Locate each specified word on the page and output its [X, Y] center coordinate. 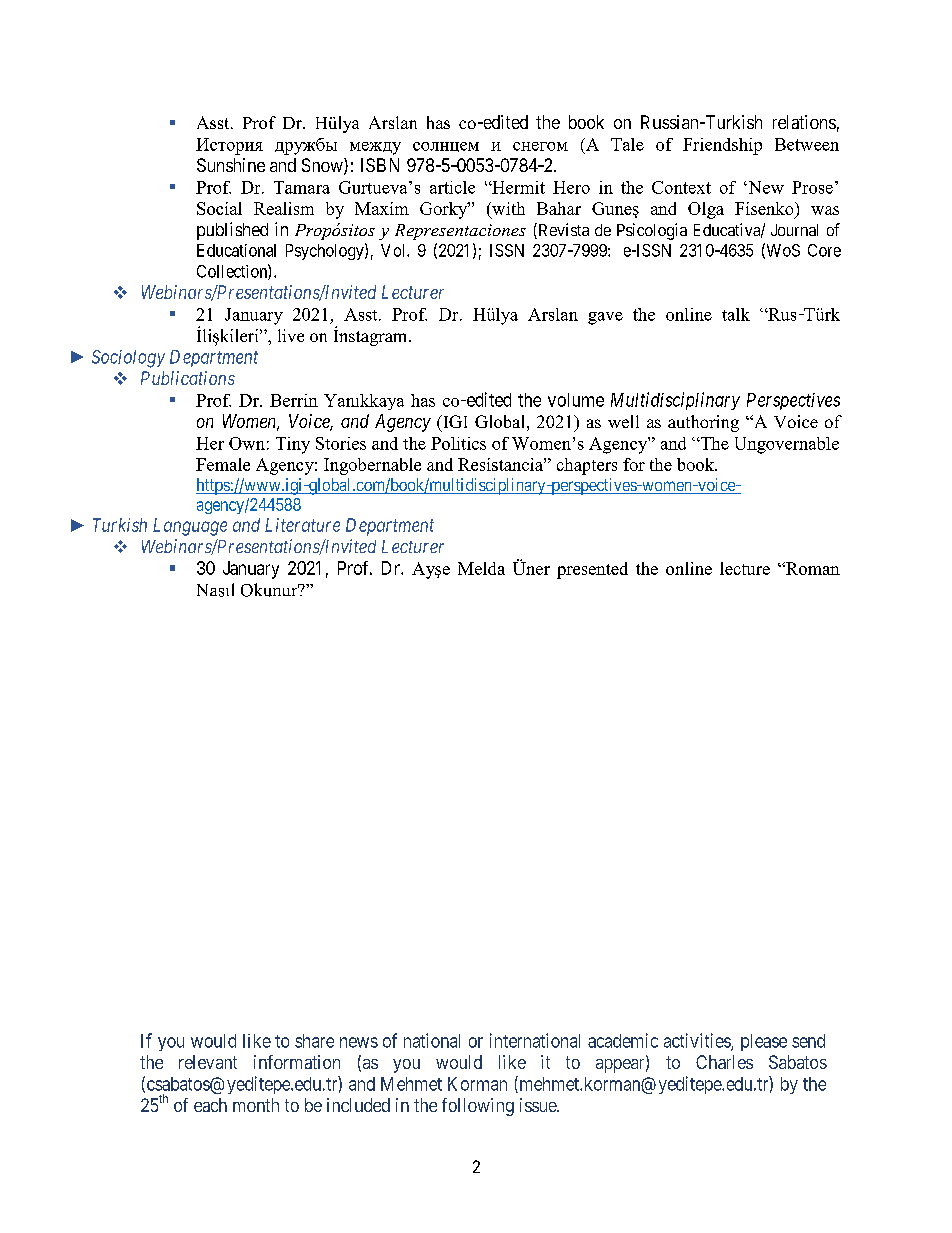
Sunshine [231, 165]
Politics [458, 443]
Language [190, 527]
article [452, 187]
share [314, 1041]
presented [592, 570]
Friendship [722, 146]
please [764, 1042]
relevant [208, 1062]
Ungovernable [787, 445]
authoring [703, 423]
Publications [188, 378]
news [359, 1042]
